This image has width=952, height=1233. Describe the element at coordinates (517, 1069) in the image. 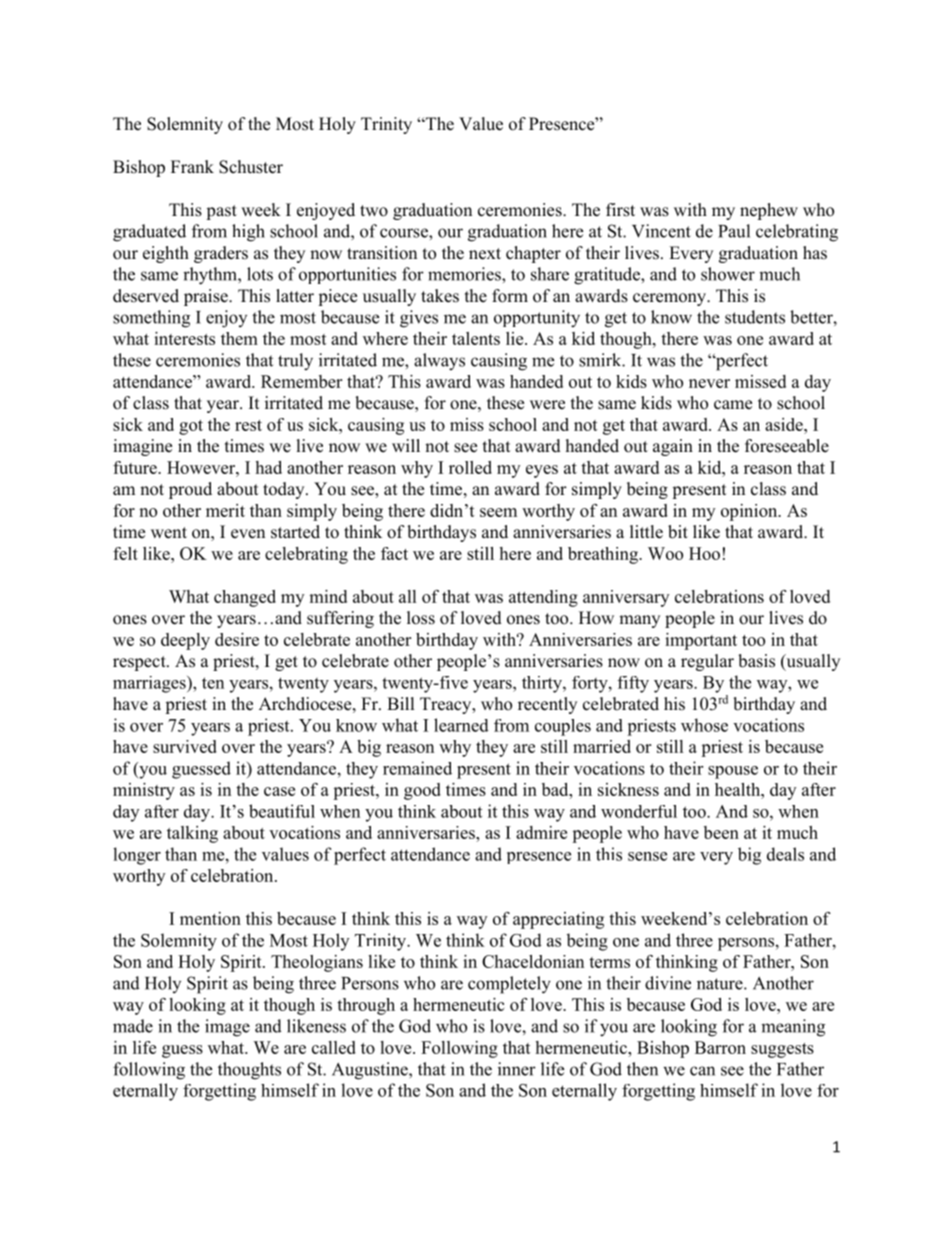

I see `inner` at that location.
